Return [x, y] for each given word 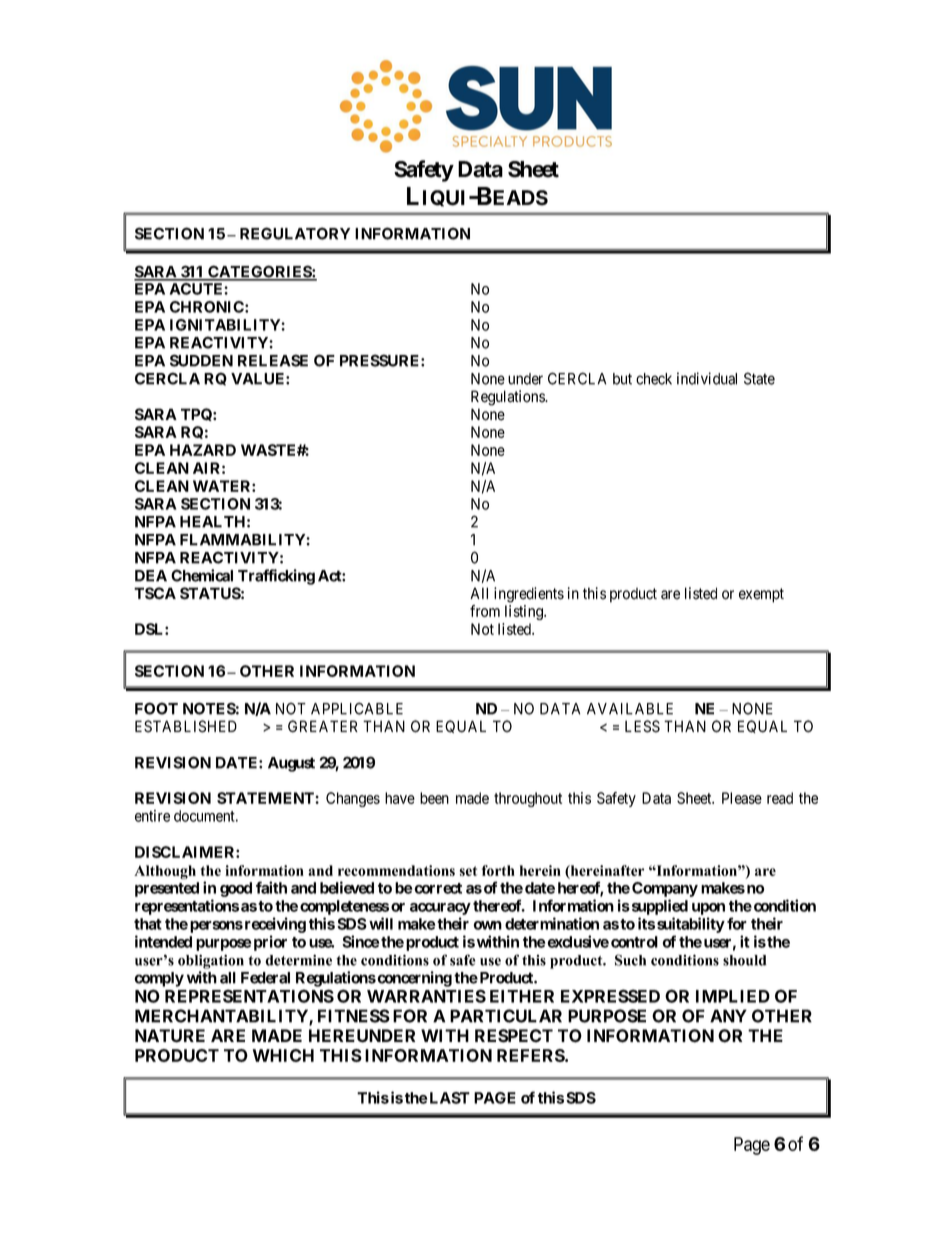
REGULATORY [295, 233]
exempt [761, 595]
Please [742, 798]
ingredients [529, 595]
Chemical [202, 575]
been [434, 798]
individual [707, 378]
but [622, 379]
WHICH [283, 1055]
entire [152, 816]
